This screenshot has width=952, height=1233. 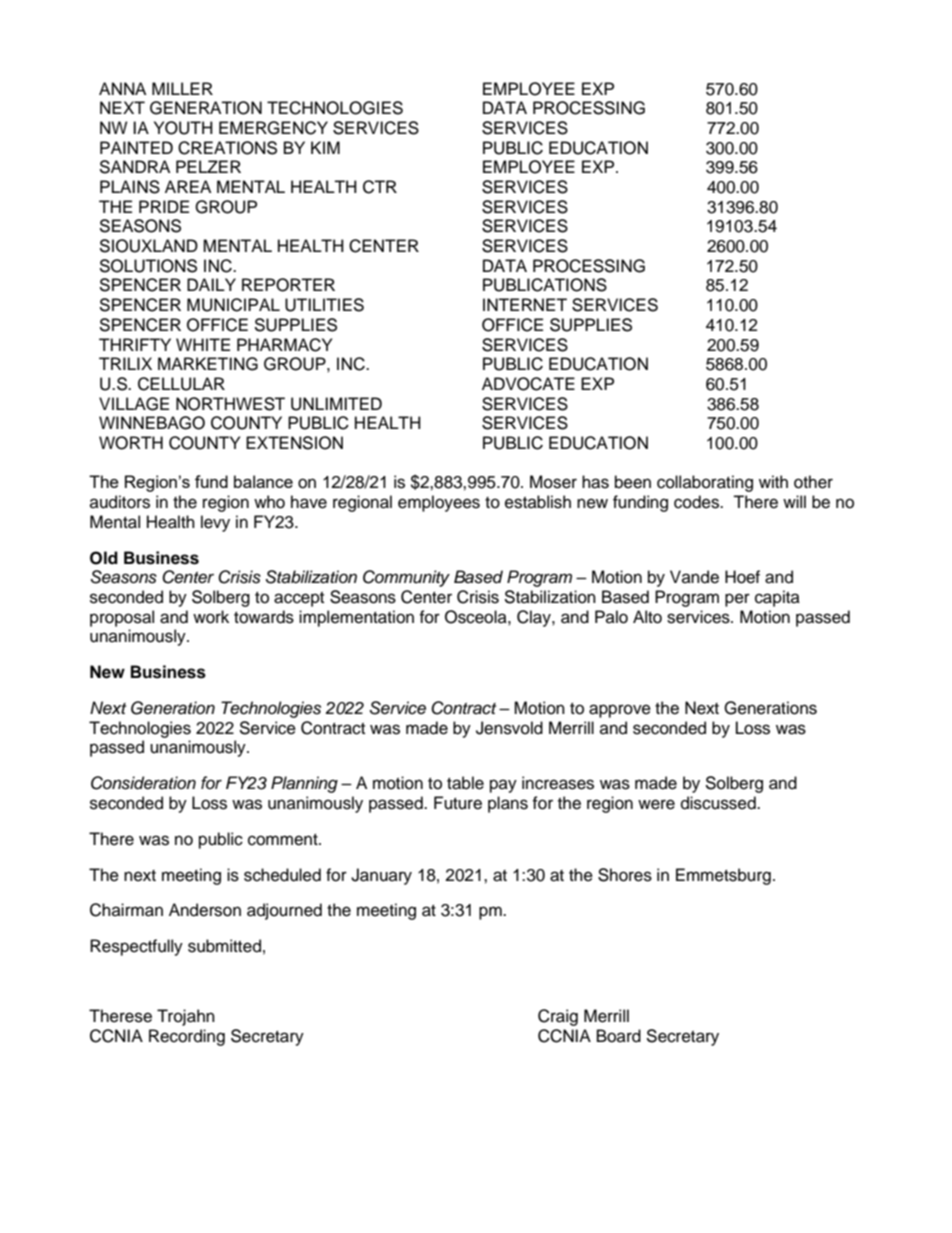 What do you see at coordinates (465, 783) in the screenshot?
I see `table` at bounding box center [465, 783].
